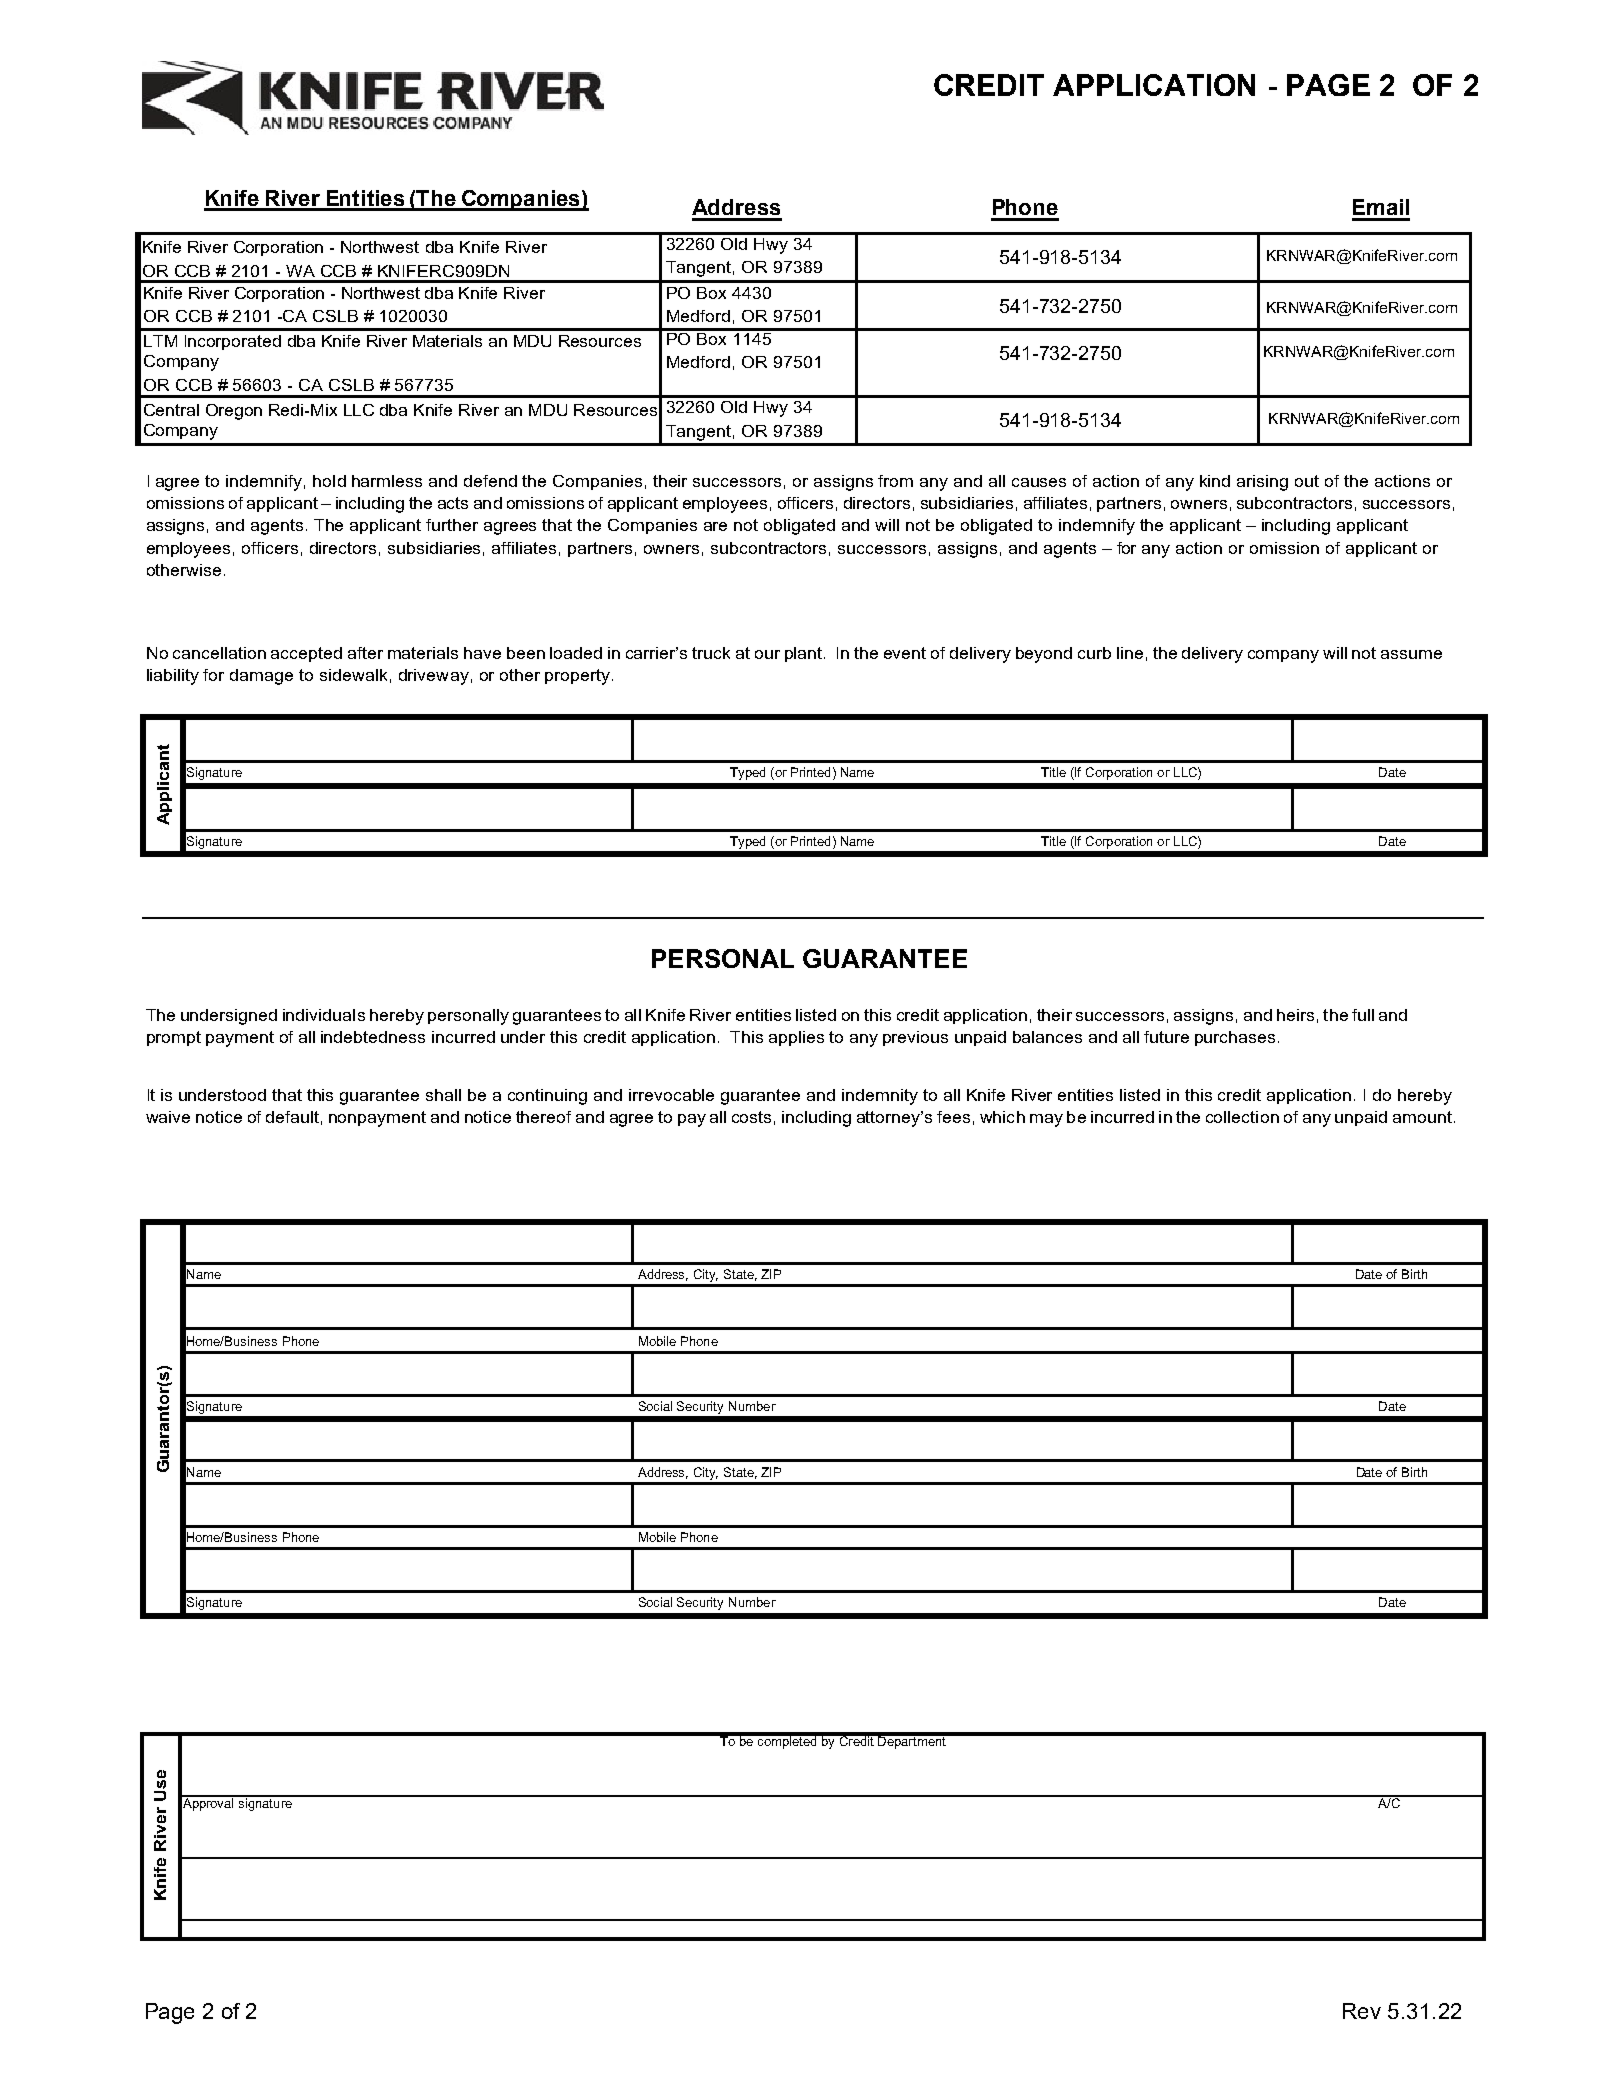 This screenshot has width=1604, height=2076. What do you see at coordinates (805, 654) in the screenshot?
I see `plant` at bounding box center [805, 654].
